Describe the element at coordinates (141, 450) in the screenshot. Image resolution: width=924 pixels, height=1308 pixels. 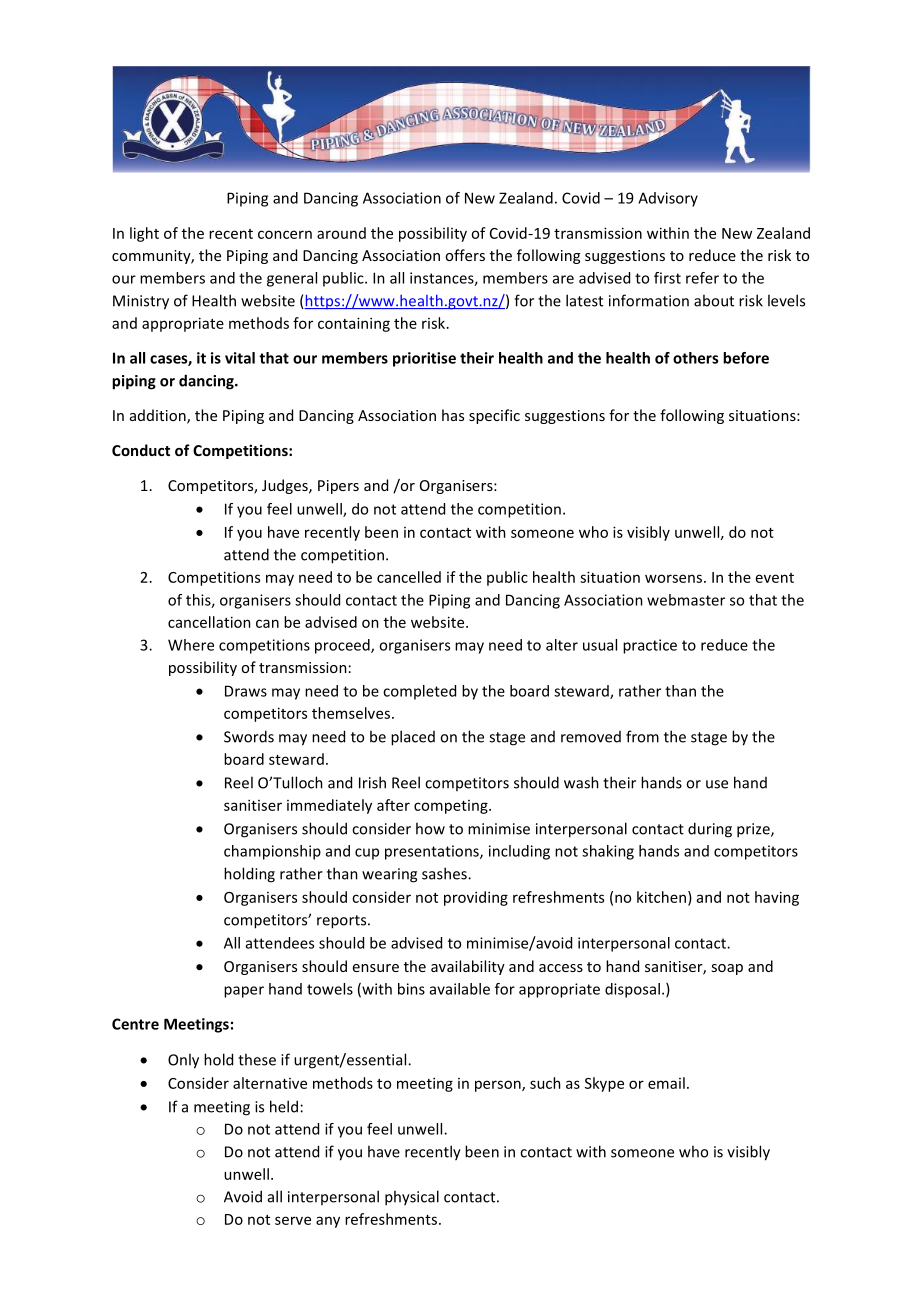
I see `Conduct` at that location.
